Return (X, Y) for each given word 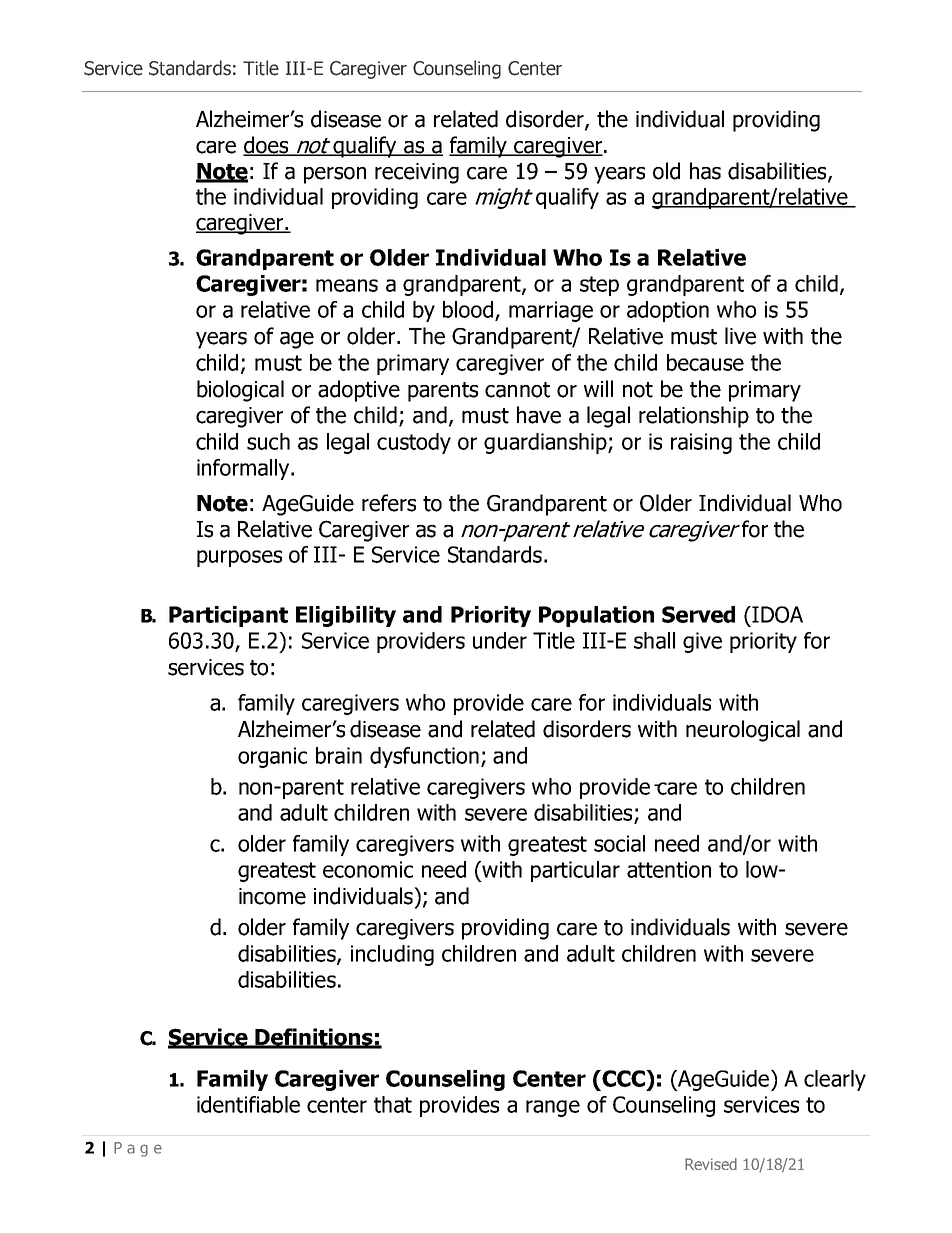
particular (575, 871)
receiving (417, 173)
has (705, 171)
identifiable (248, 1104)
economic (368, 869)
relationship (694, 417)
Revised (711, 1164)
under (500, 640)
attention (669, 869)
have (539, 415)
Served (698, 614)
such (268, 441)
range (553, 1108)
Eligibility (346, 616)
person (335, 175)
